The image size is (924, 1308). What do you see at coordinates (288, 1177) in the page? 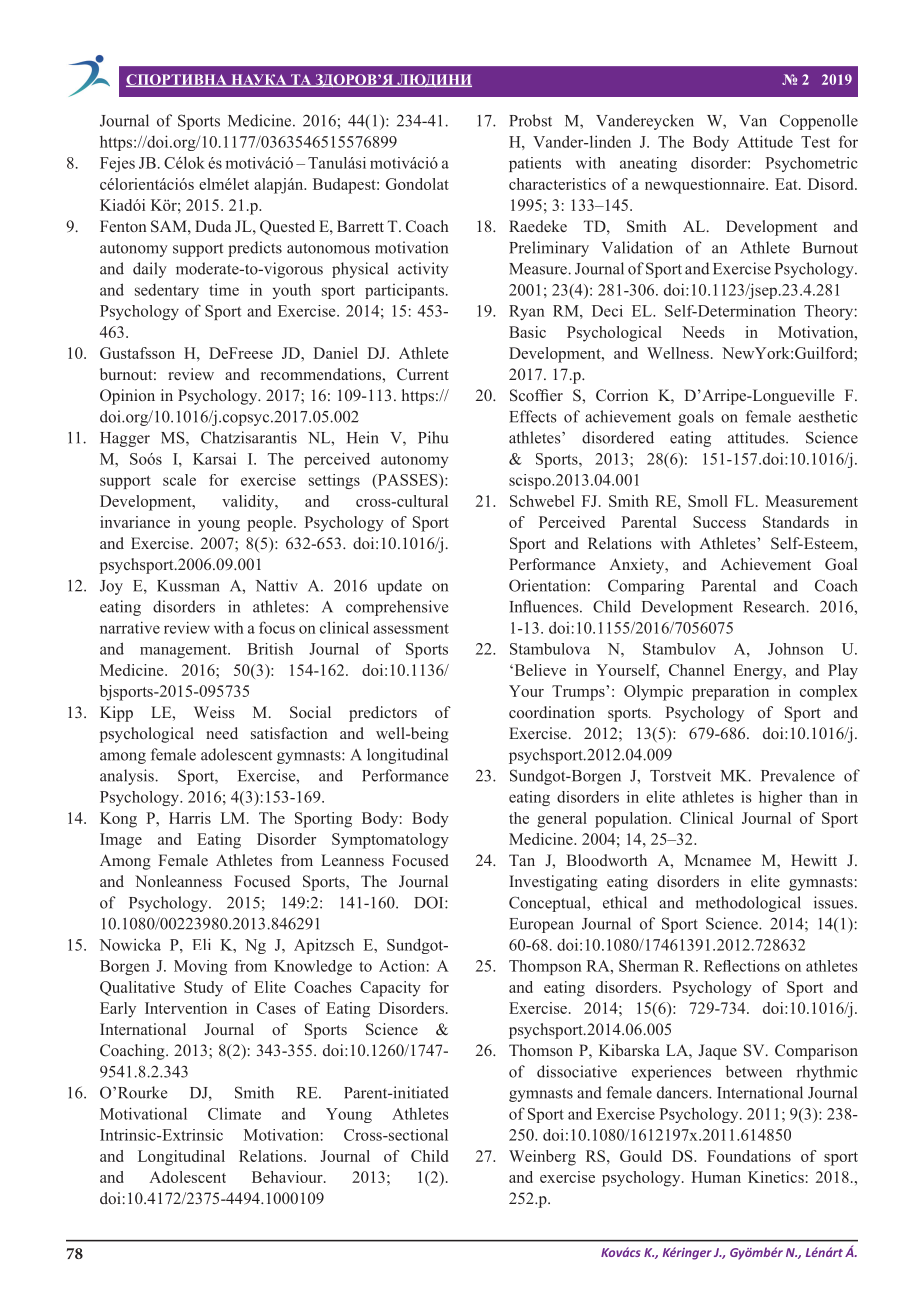
I see `Behaviour` at bounding box center [288, 1177].
